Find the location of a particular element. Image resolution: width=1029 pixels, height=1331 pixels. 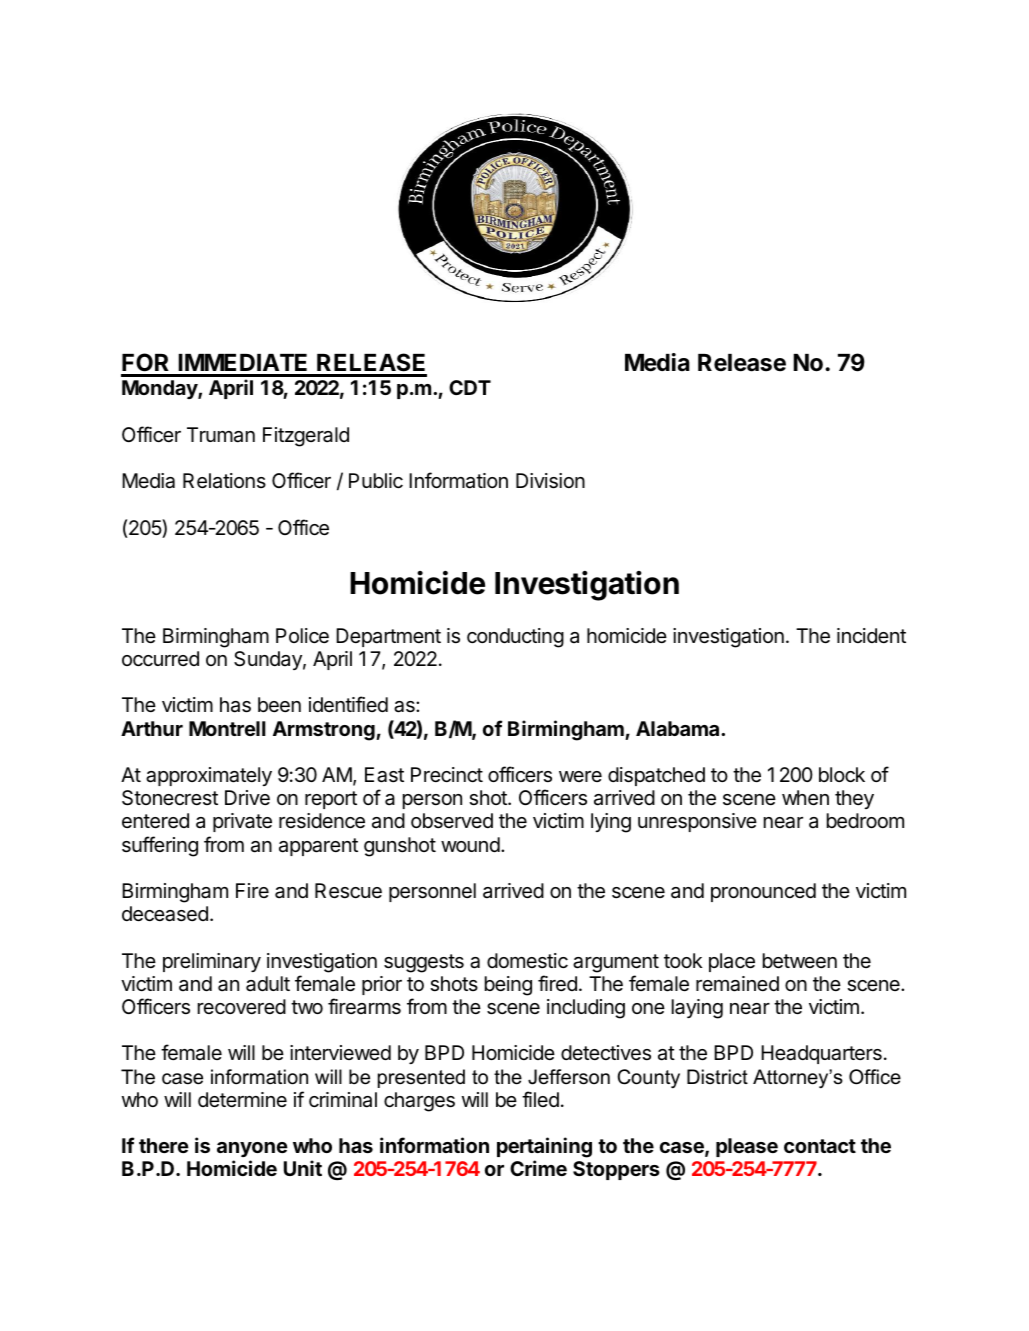

Alabama is located at coordinates (679, 728).
